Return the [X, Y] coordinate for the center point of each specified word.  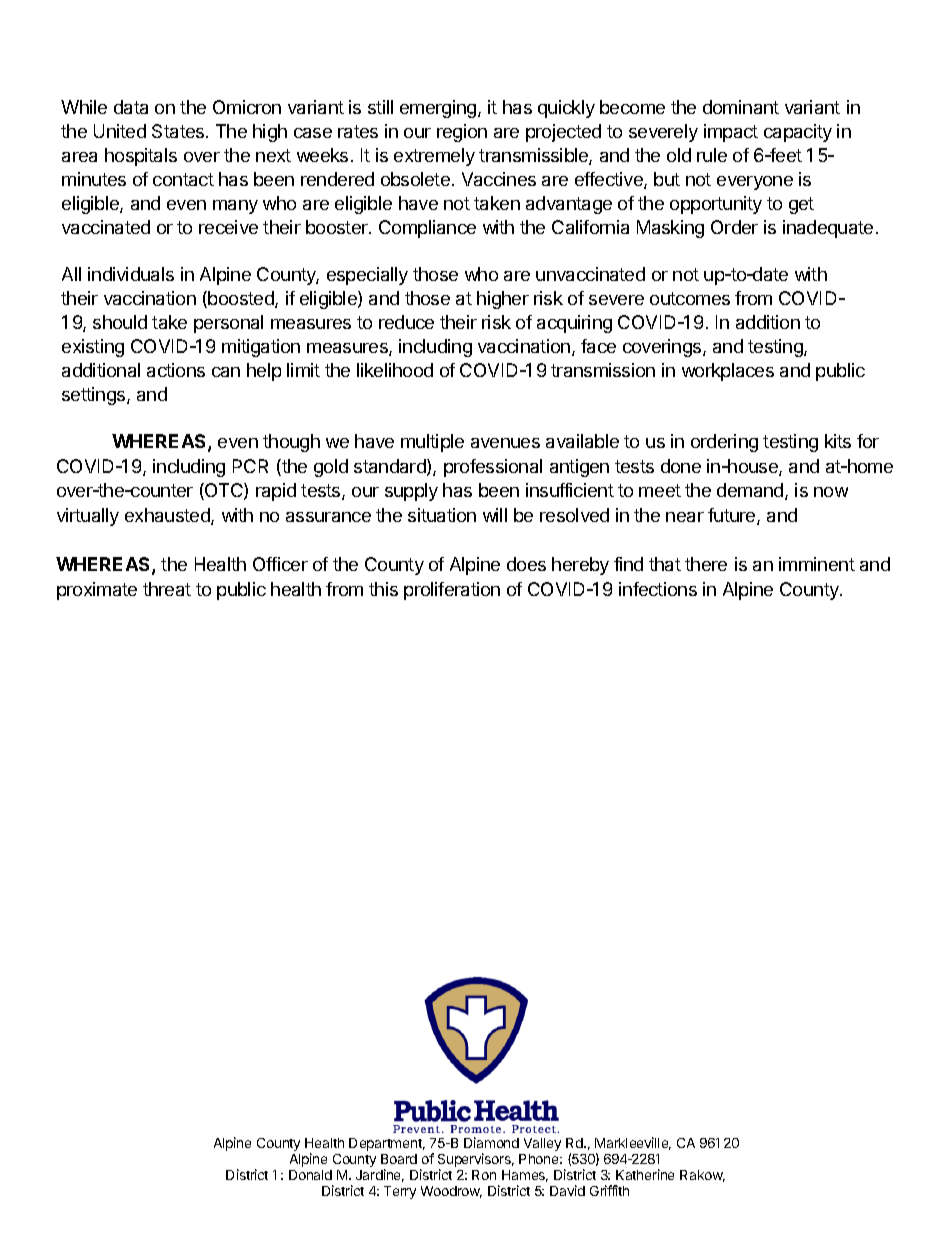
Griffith [609, 1190]
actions [176, 370]
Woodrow [451, 1192]
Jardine [380, 1175]
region [462, 133]
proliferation [452, 591]
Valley [542, 1144]
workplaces [728, 372]
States [179, 131]
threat [167, 589]
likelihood [395, 370]
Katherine [645, 1174]
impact [731, 133]
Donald [310, 1175]
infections [658, 589]
